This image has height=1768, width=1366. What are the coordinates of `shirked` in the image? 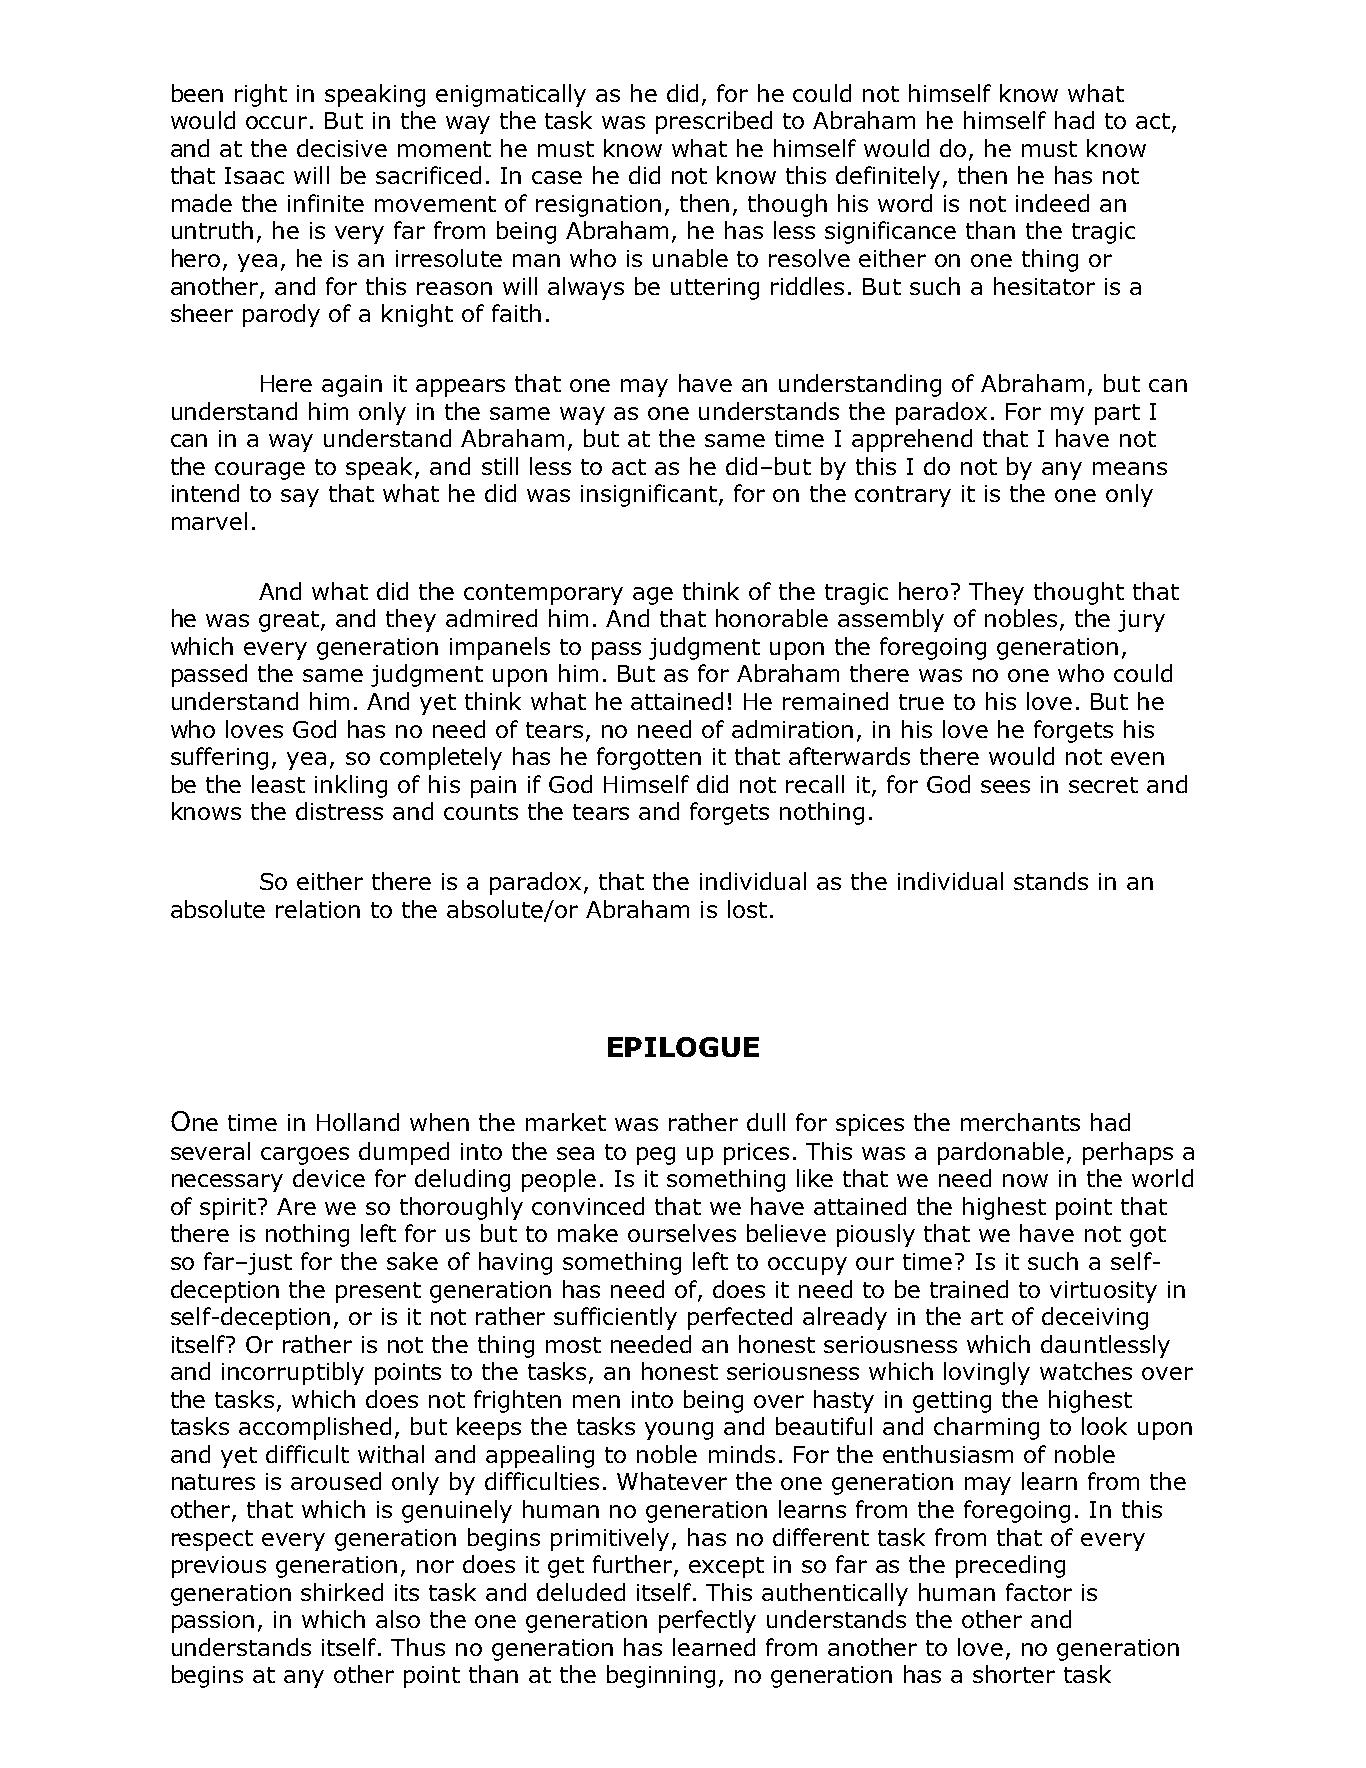 It's located at (342, 1592).
